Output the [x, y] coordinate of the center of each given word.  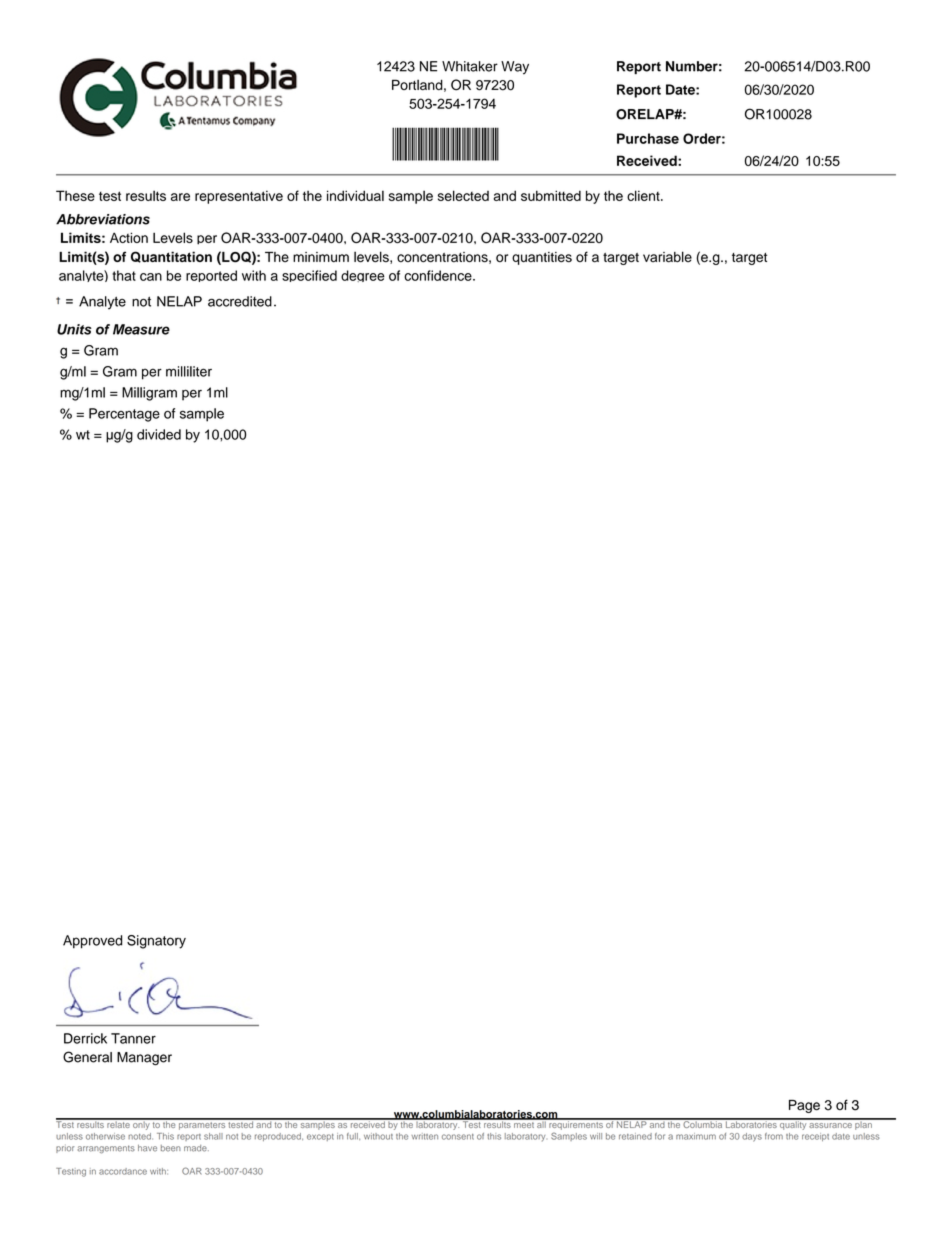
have [147, 1148]
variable [667, 257]
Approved [92, 942]
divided [159, 434]
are [180, 197]
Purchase [648, 138]
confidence [439, 275]
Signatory [156, 942]
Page [804, 1106]
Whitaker [470, 66]
